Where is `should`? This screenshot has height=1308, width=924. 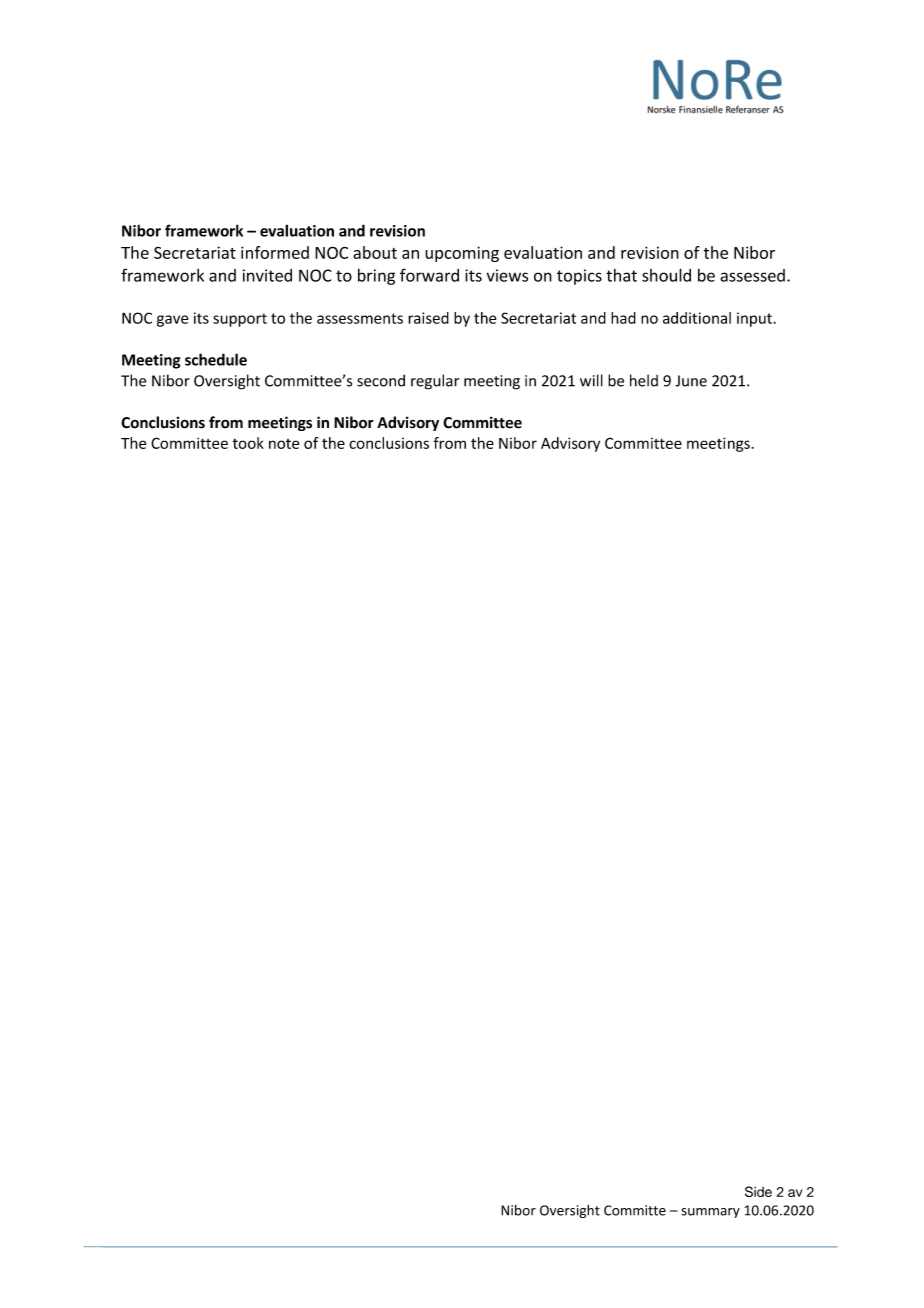 should is located at coordinates (666, 275).
